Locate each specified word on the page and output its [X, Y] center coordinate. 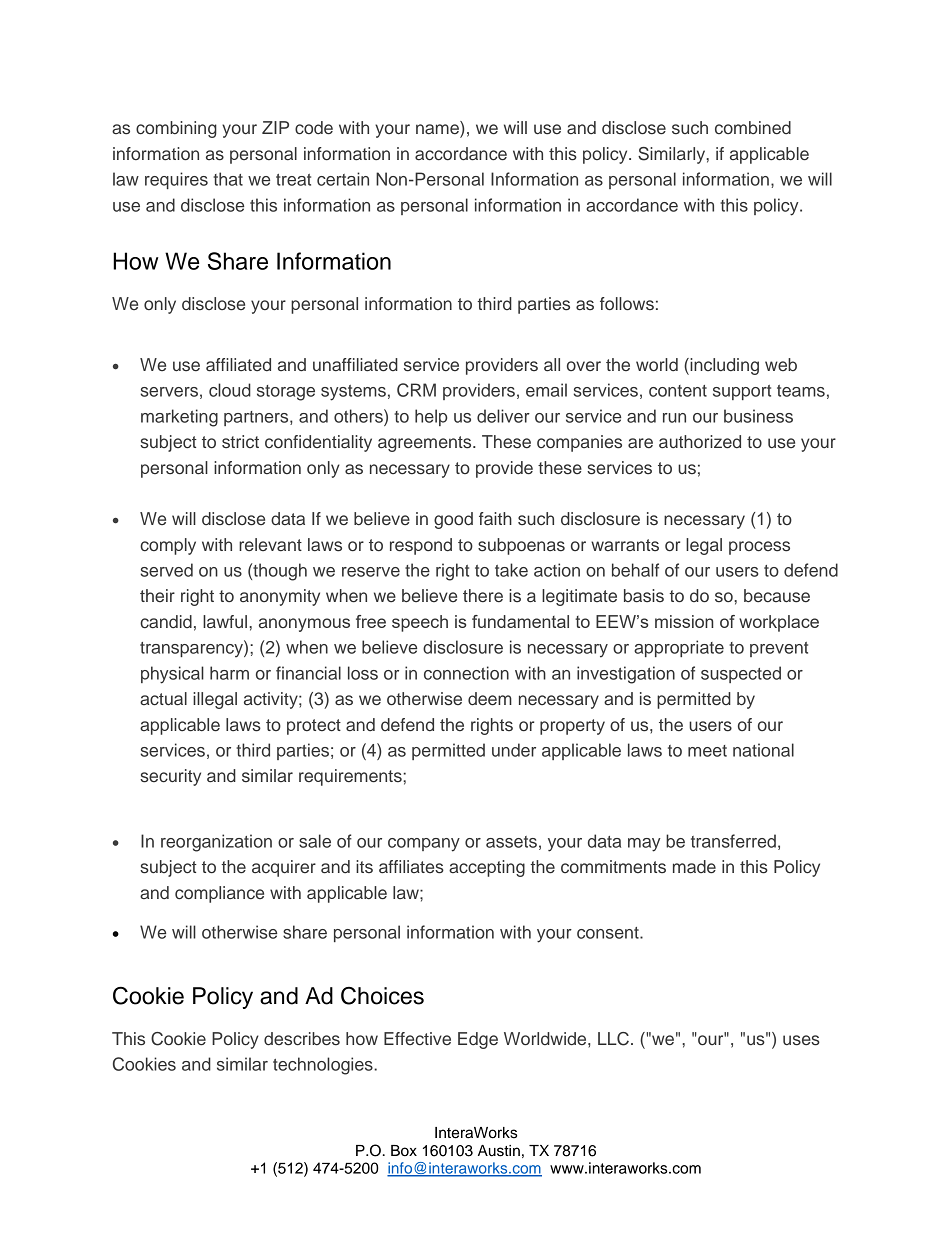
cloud [230, 390]
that [228, 179]
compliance [219, 894]
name [438, 130]
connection [466, 673]
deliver [503, 416]
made [694, 867]
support [742, 392]
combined [753, 127]
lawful [226, 621]
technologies [324, 1066]
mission [684, 621]
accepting [487, 868]
